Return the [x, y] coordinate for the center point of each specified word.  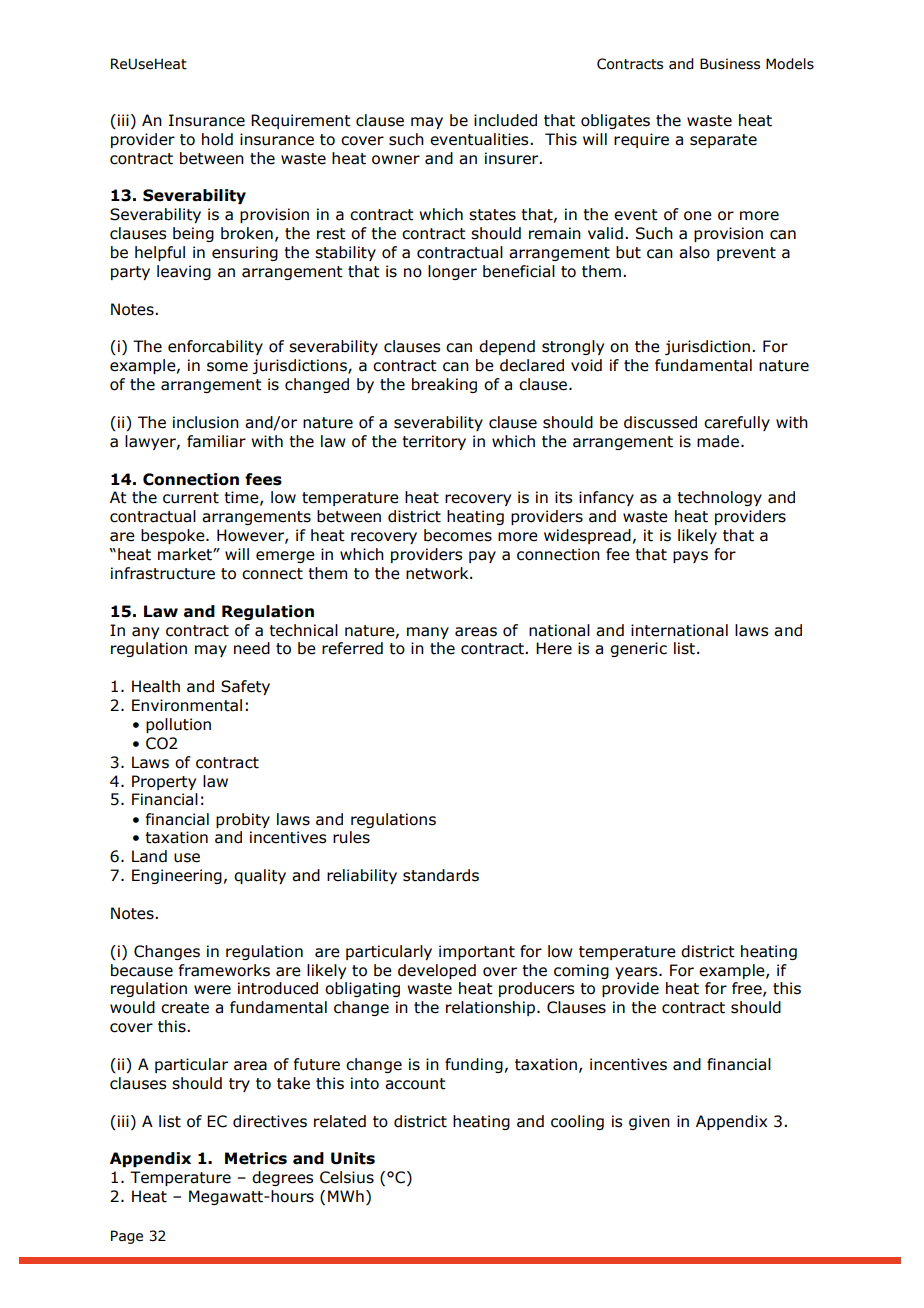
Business [730, 64]
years [637, 973]
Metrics [256, 1158]
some [227, 367]
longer [452, 272]
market [186, 554]
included [505, 120]
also [694, 252]
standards [441, 875]
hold [217, 139]
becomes [458, 535]
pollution [178, 725]
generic [638, 649]
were [212, 990]
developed [437, 971]
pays [690, 557]
